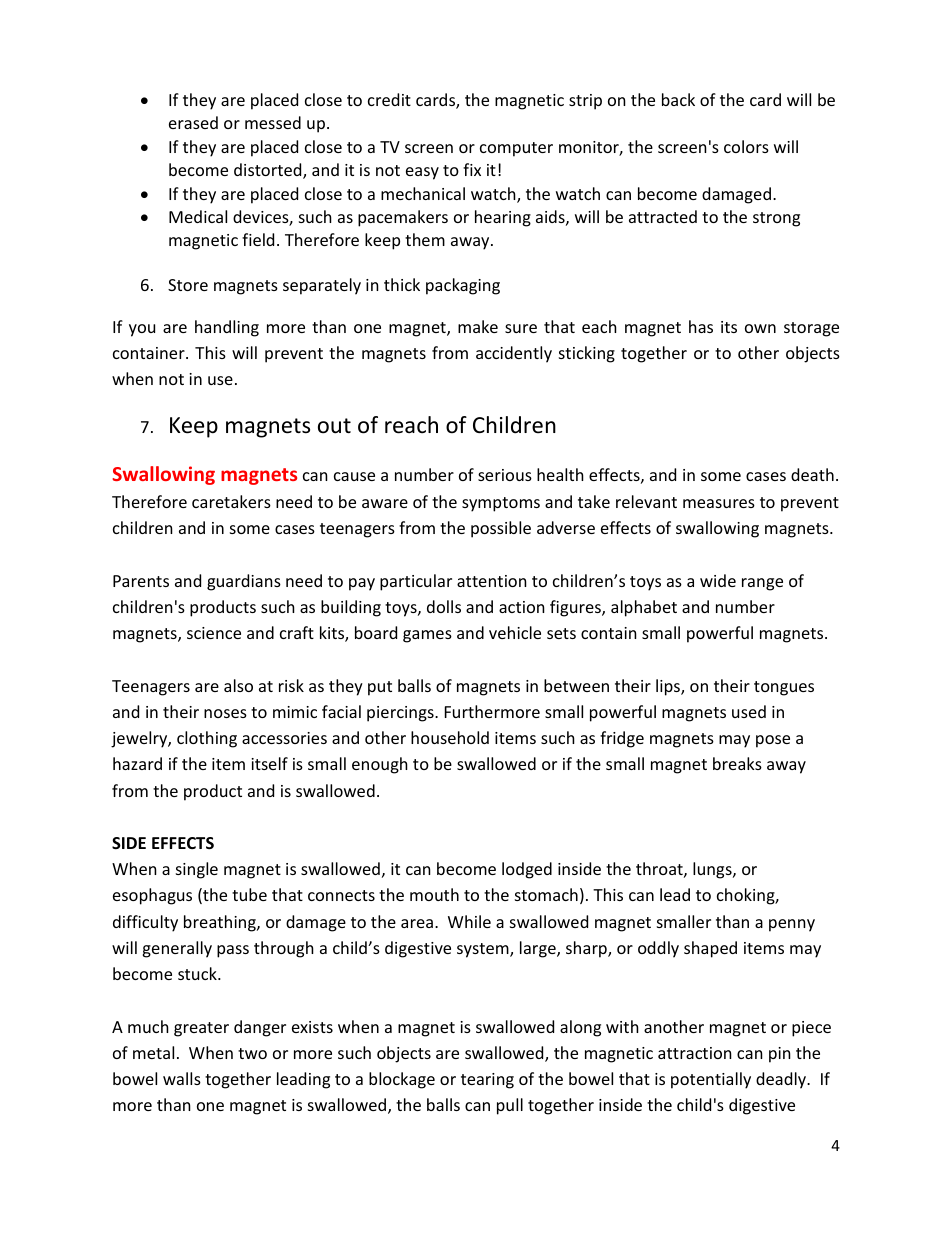  What do you see at coordinates (746, 146) in the screenshot?
I see `colors` at bounding box center [746, 146].
